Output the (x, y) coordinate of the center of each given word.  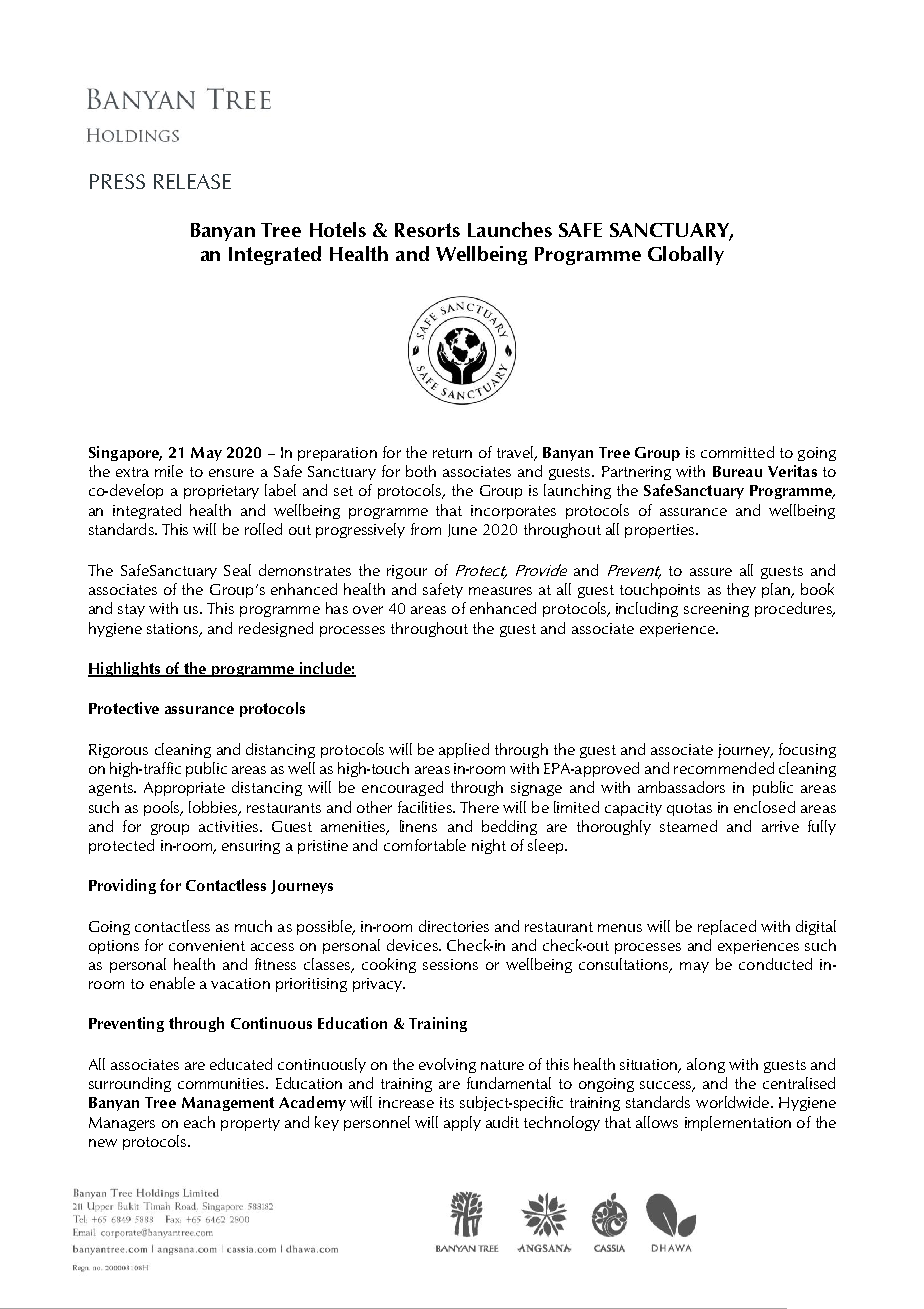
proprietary (221, 492)
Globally (686, 255)
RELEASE (192, 181)
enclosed (764, 807)
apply (462, 1123)
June (462, 530)
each (199, 1122)
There (479, 807)
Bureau (737, 471)
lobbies (214, 808)
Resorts (427, 230)
